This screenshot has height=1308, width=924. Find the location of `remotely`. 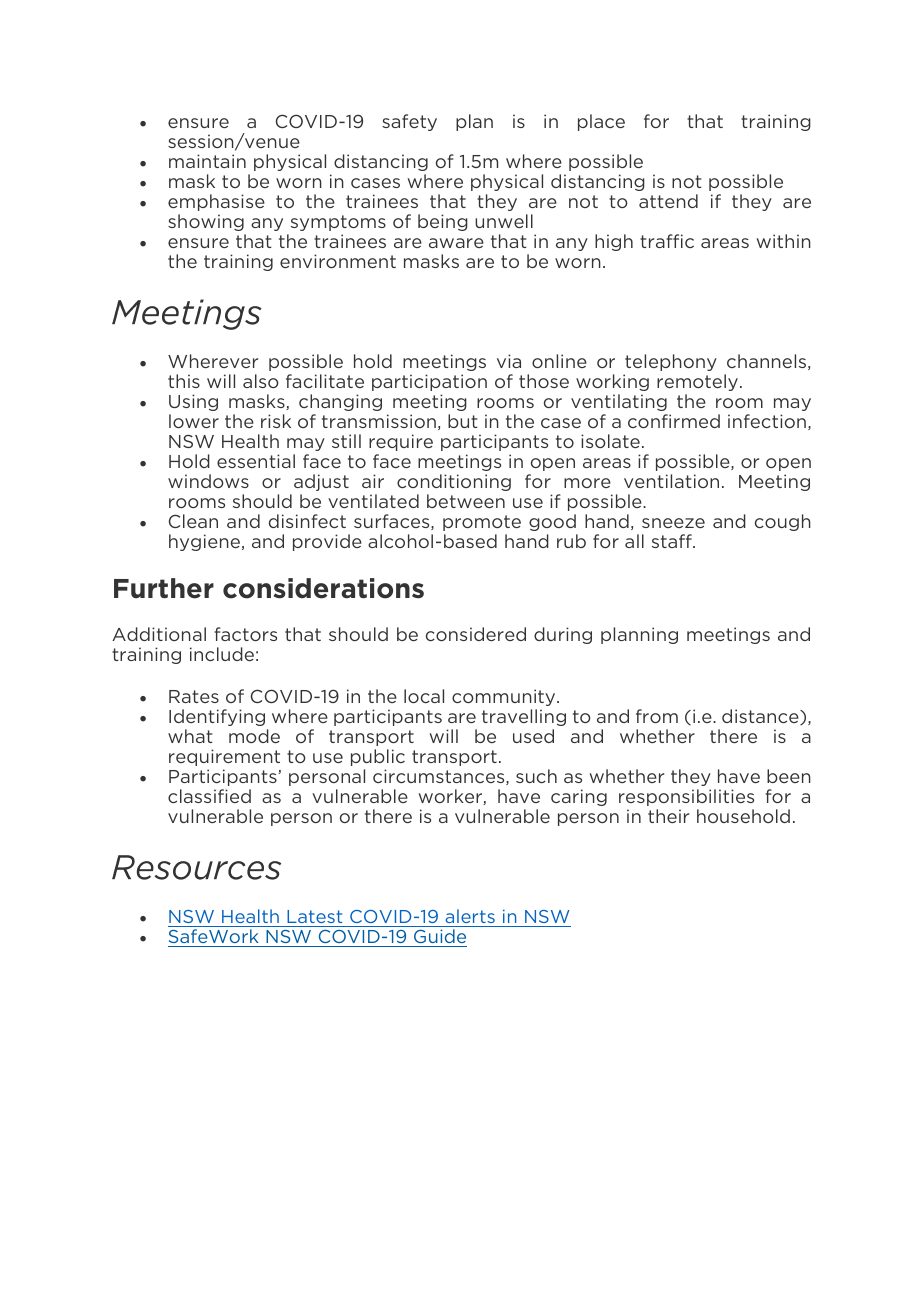

remotely is located at coordinates (697, 382).
